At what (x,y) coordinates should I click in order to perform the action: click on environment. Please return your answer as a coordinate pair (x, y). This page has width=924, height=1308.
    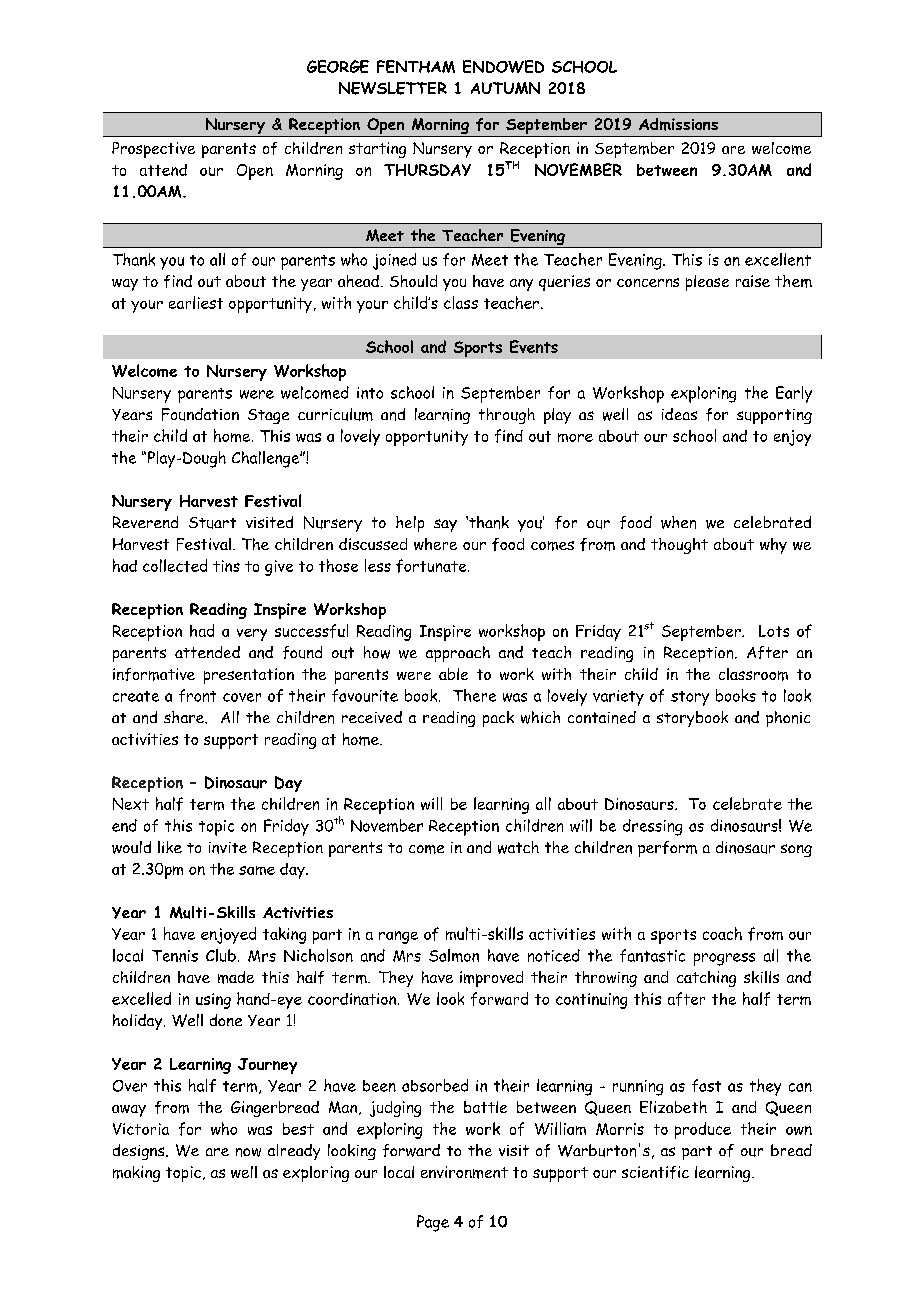
    Looking at the image, I should click on (464, 1172).
